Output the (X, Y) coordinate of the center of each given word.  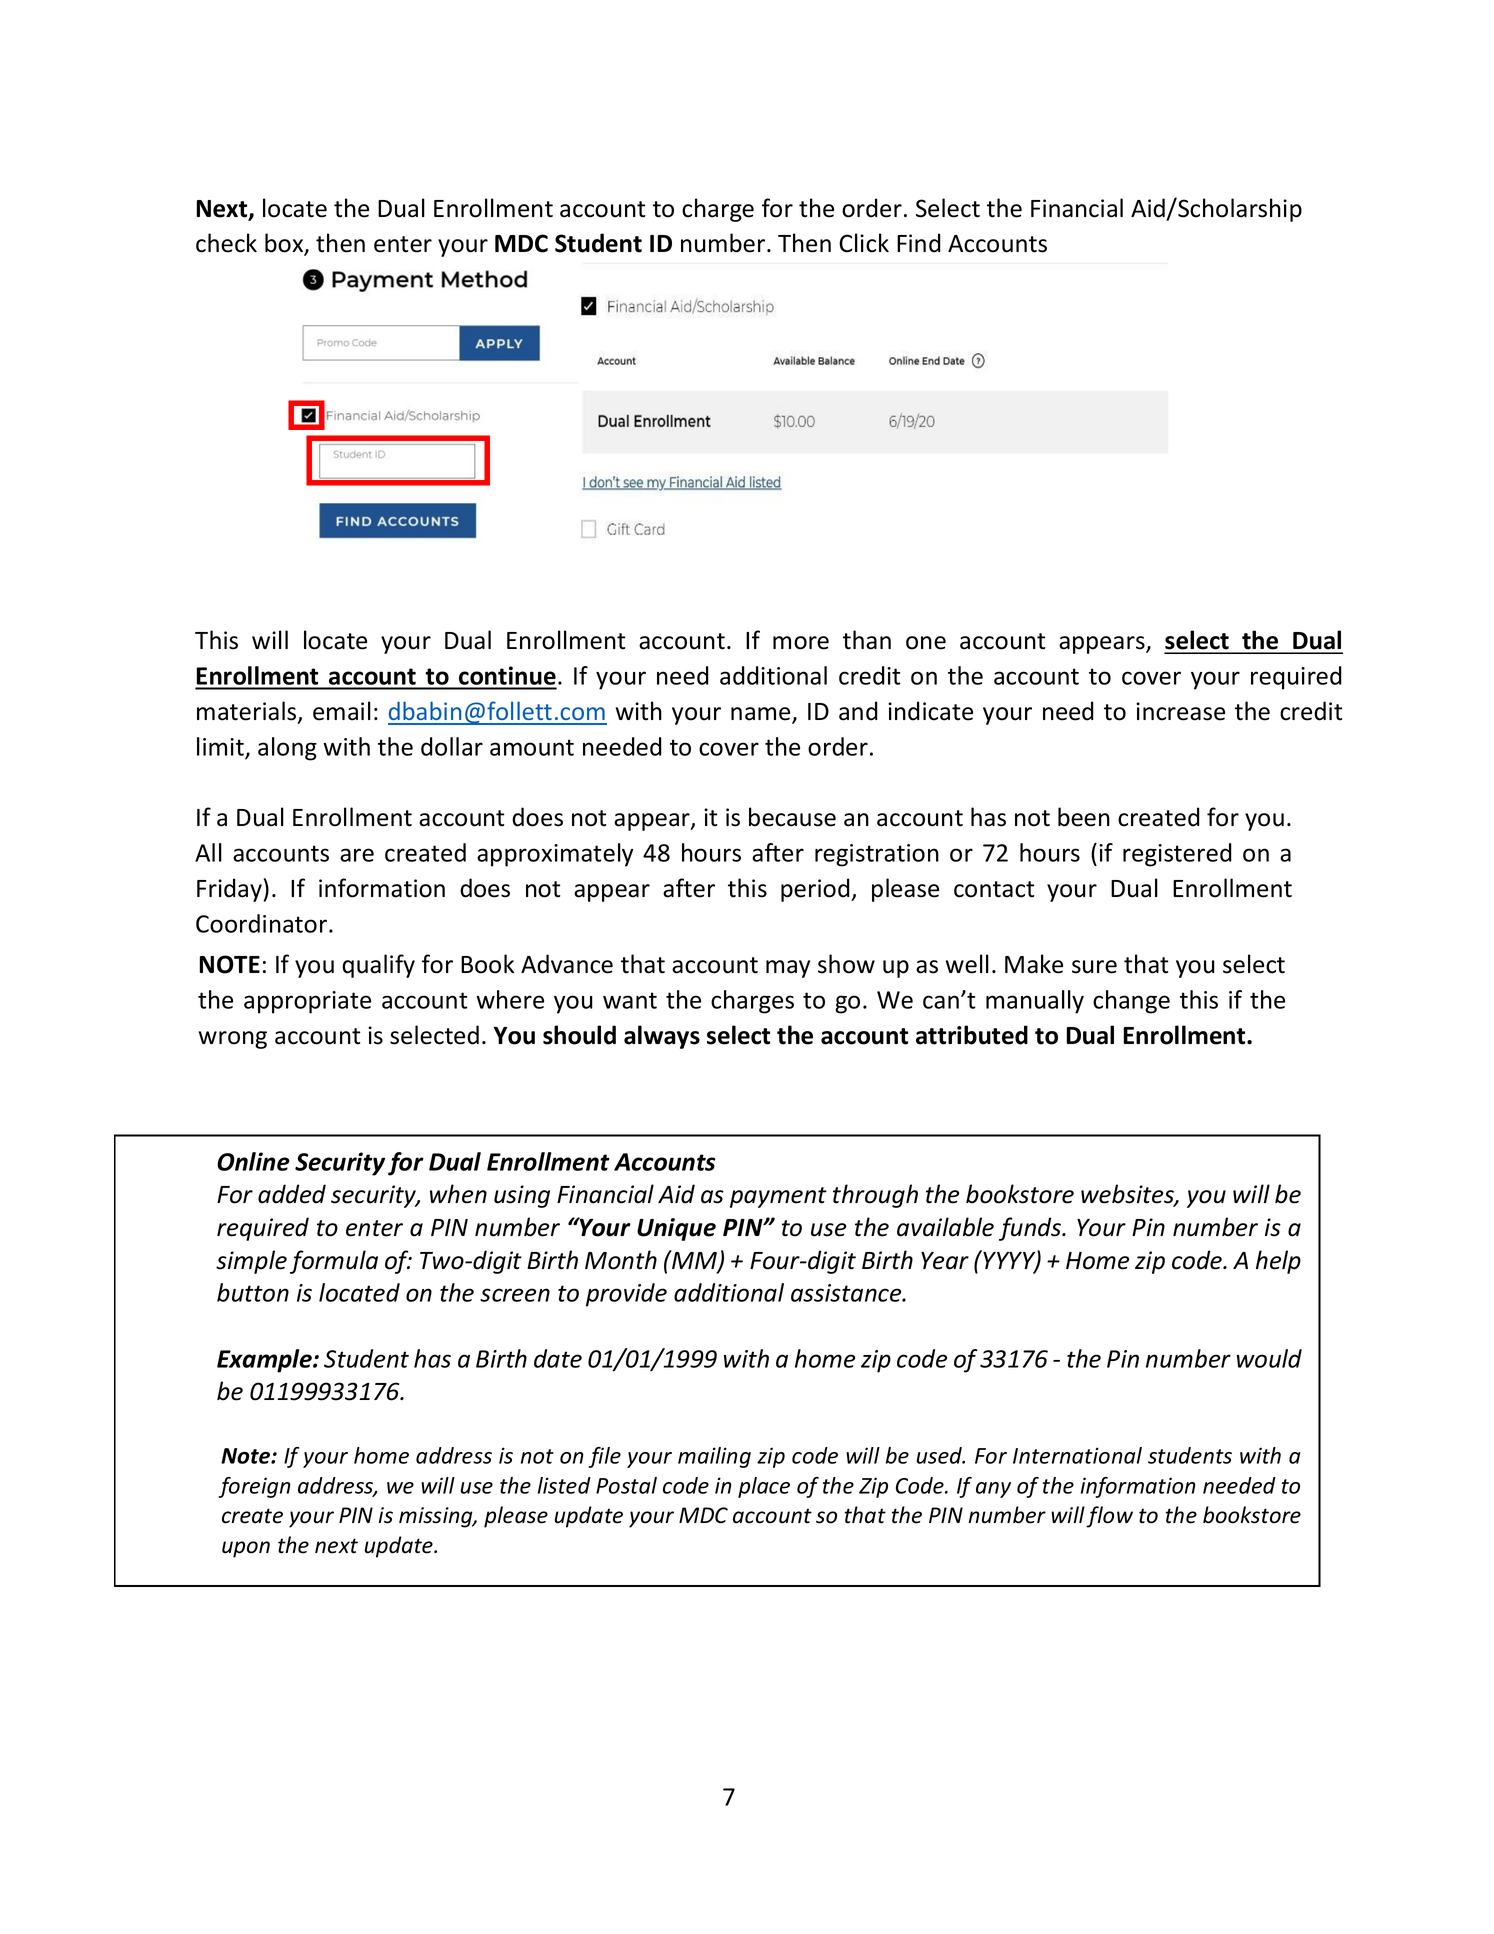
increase (1180, 711)
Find (919, 243)
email (342, 711)
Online (253, 1161)
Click (864, 243)
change (1131, 1002)
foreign (254, 1487)
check (226, 243)
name (762, 715)
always (662, 1037)
